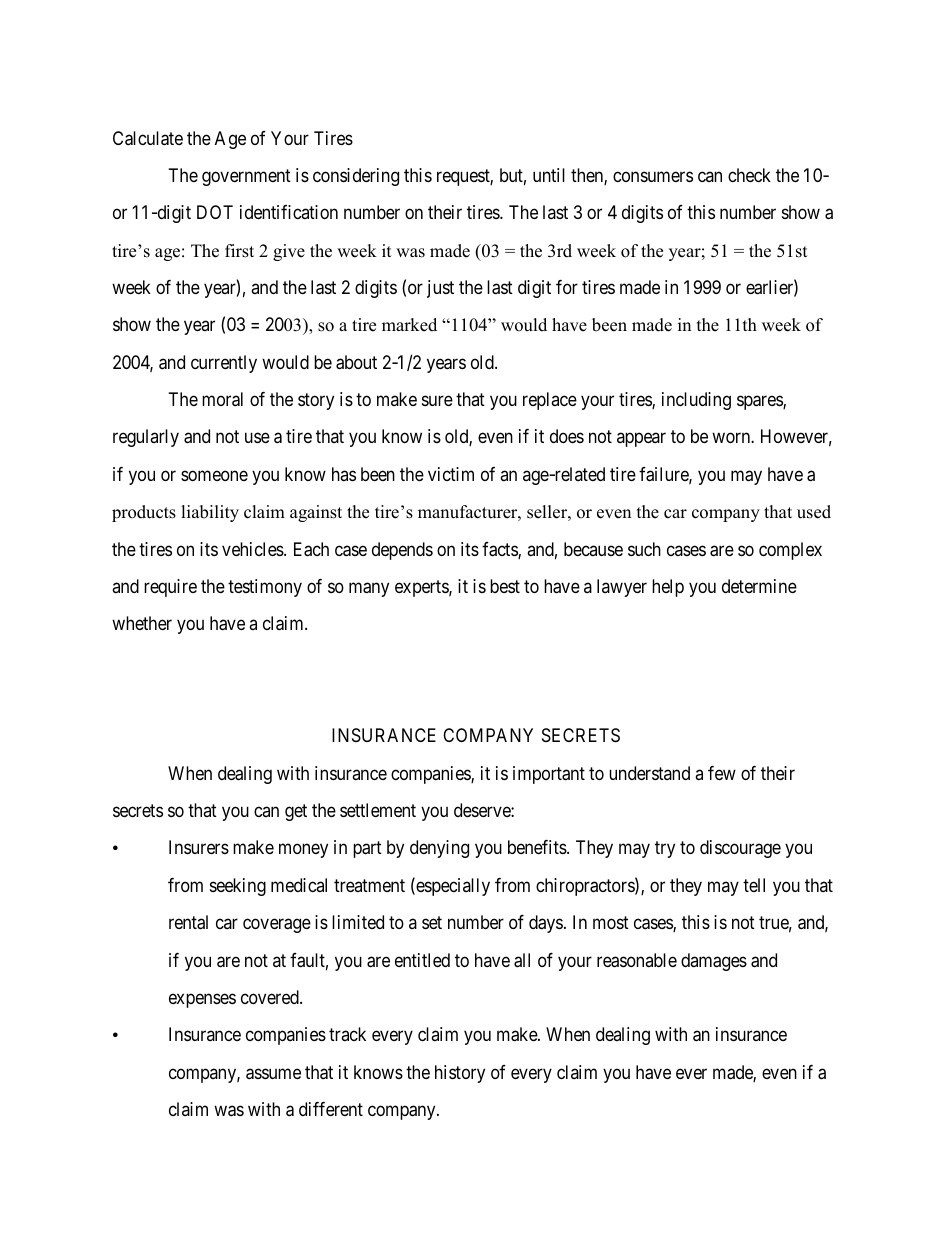 The height and width of the document is (1233, 952). I want to click on best, so click(505, 586).
